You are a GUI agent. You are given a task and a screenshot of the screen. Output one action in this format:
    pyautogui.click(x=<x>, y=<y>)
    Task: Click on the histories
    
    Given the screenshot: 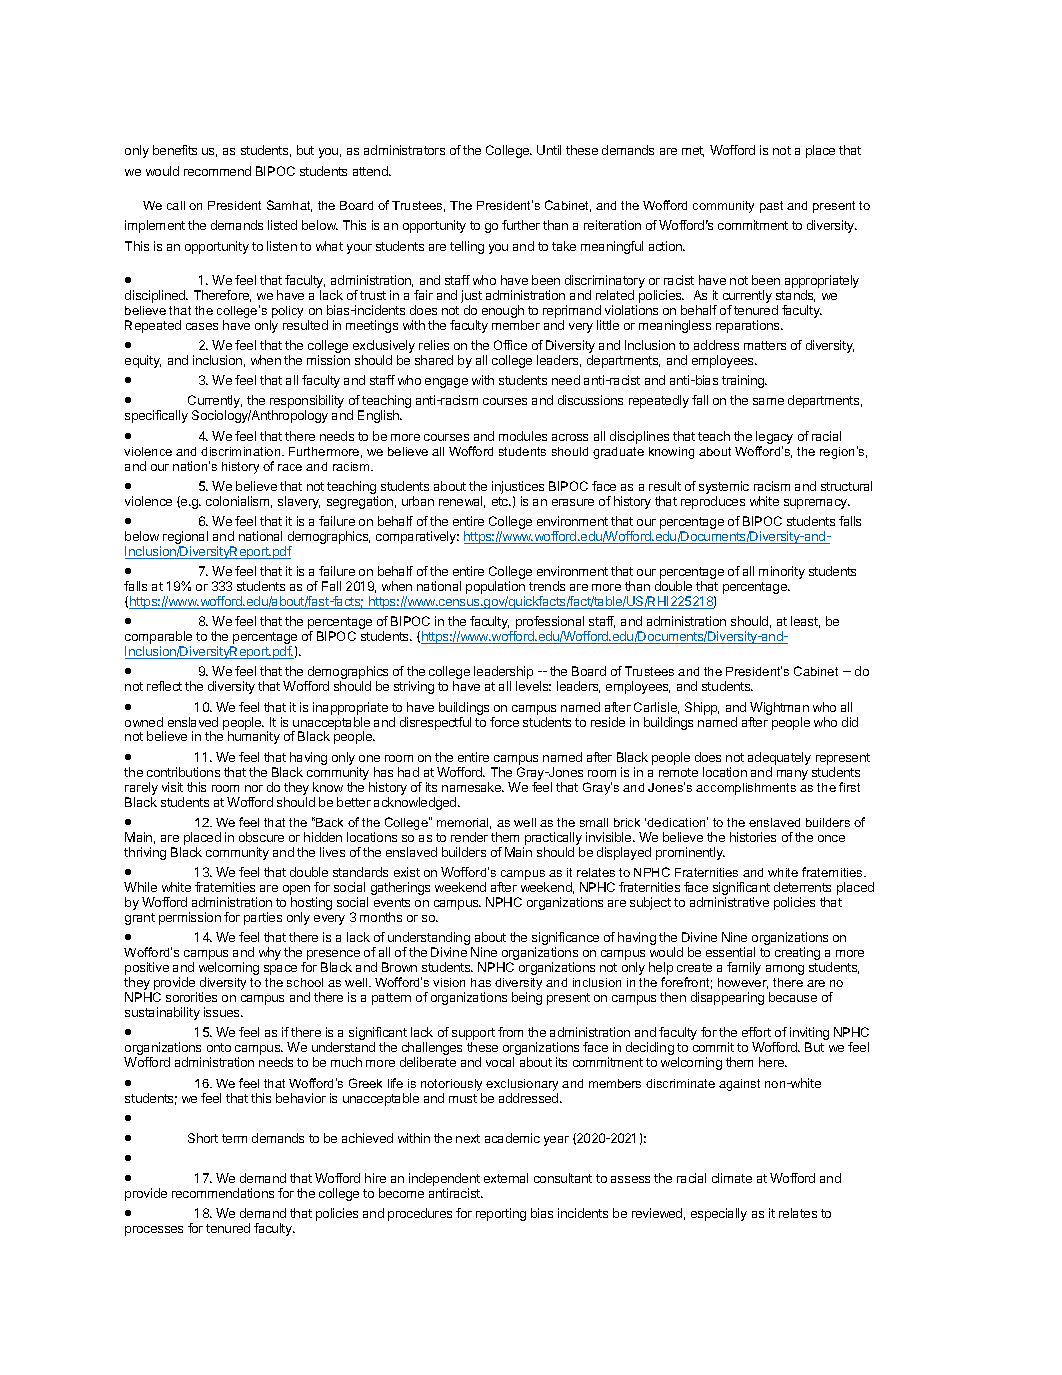 What is the action you would take?
    pyautogui.click(x=753, y=837)
